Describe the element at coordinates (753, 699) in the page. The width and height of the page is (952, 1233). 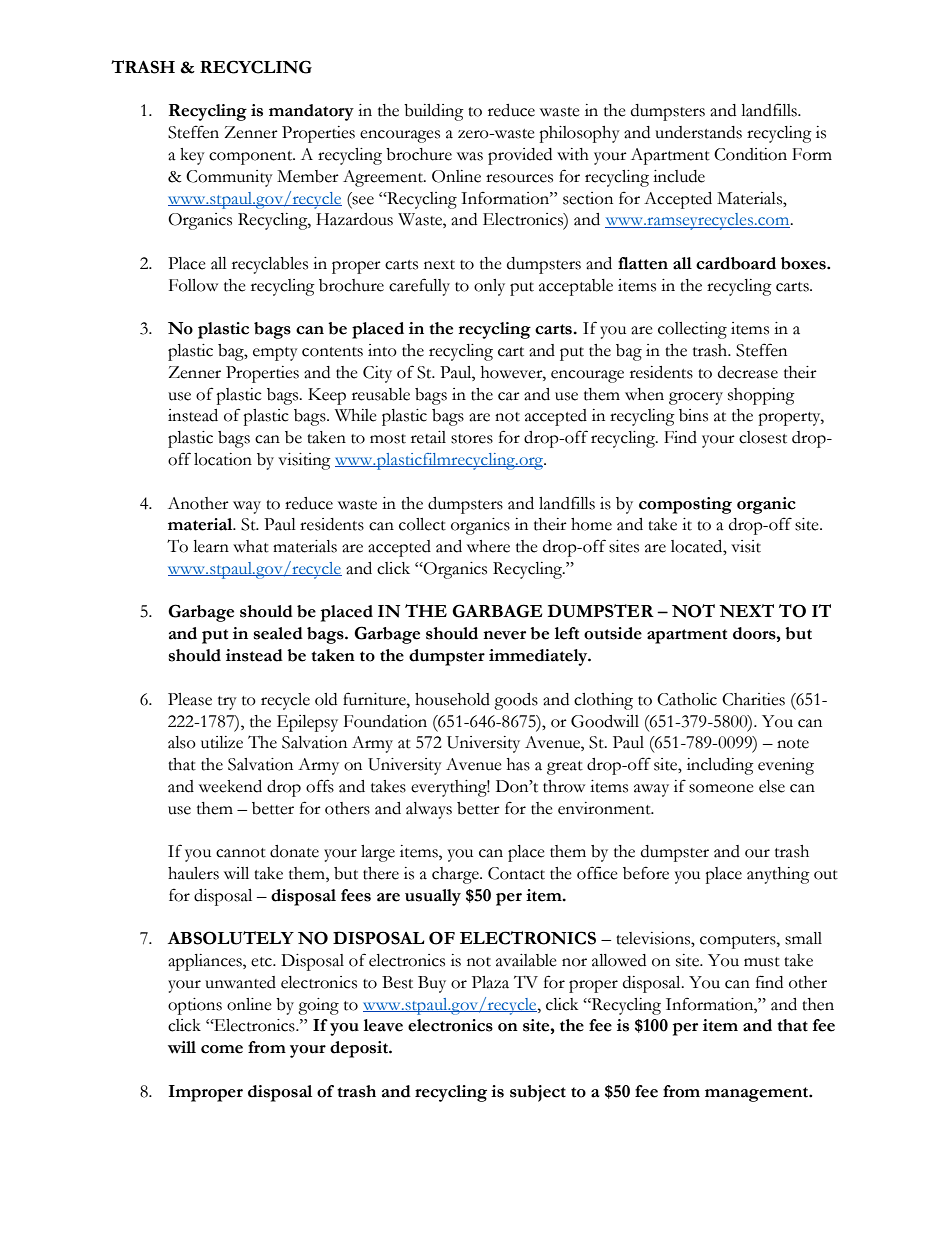
I see `Charities` at that location.
